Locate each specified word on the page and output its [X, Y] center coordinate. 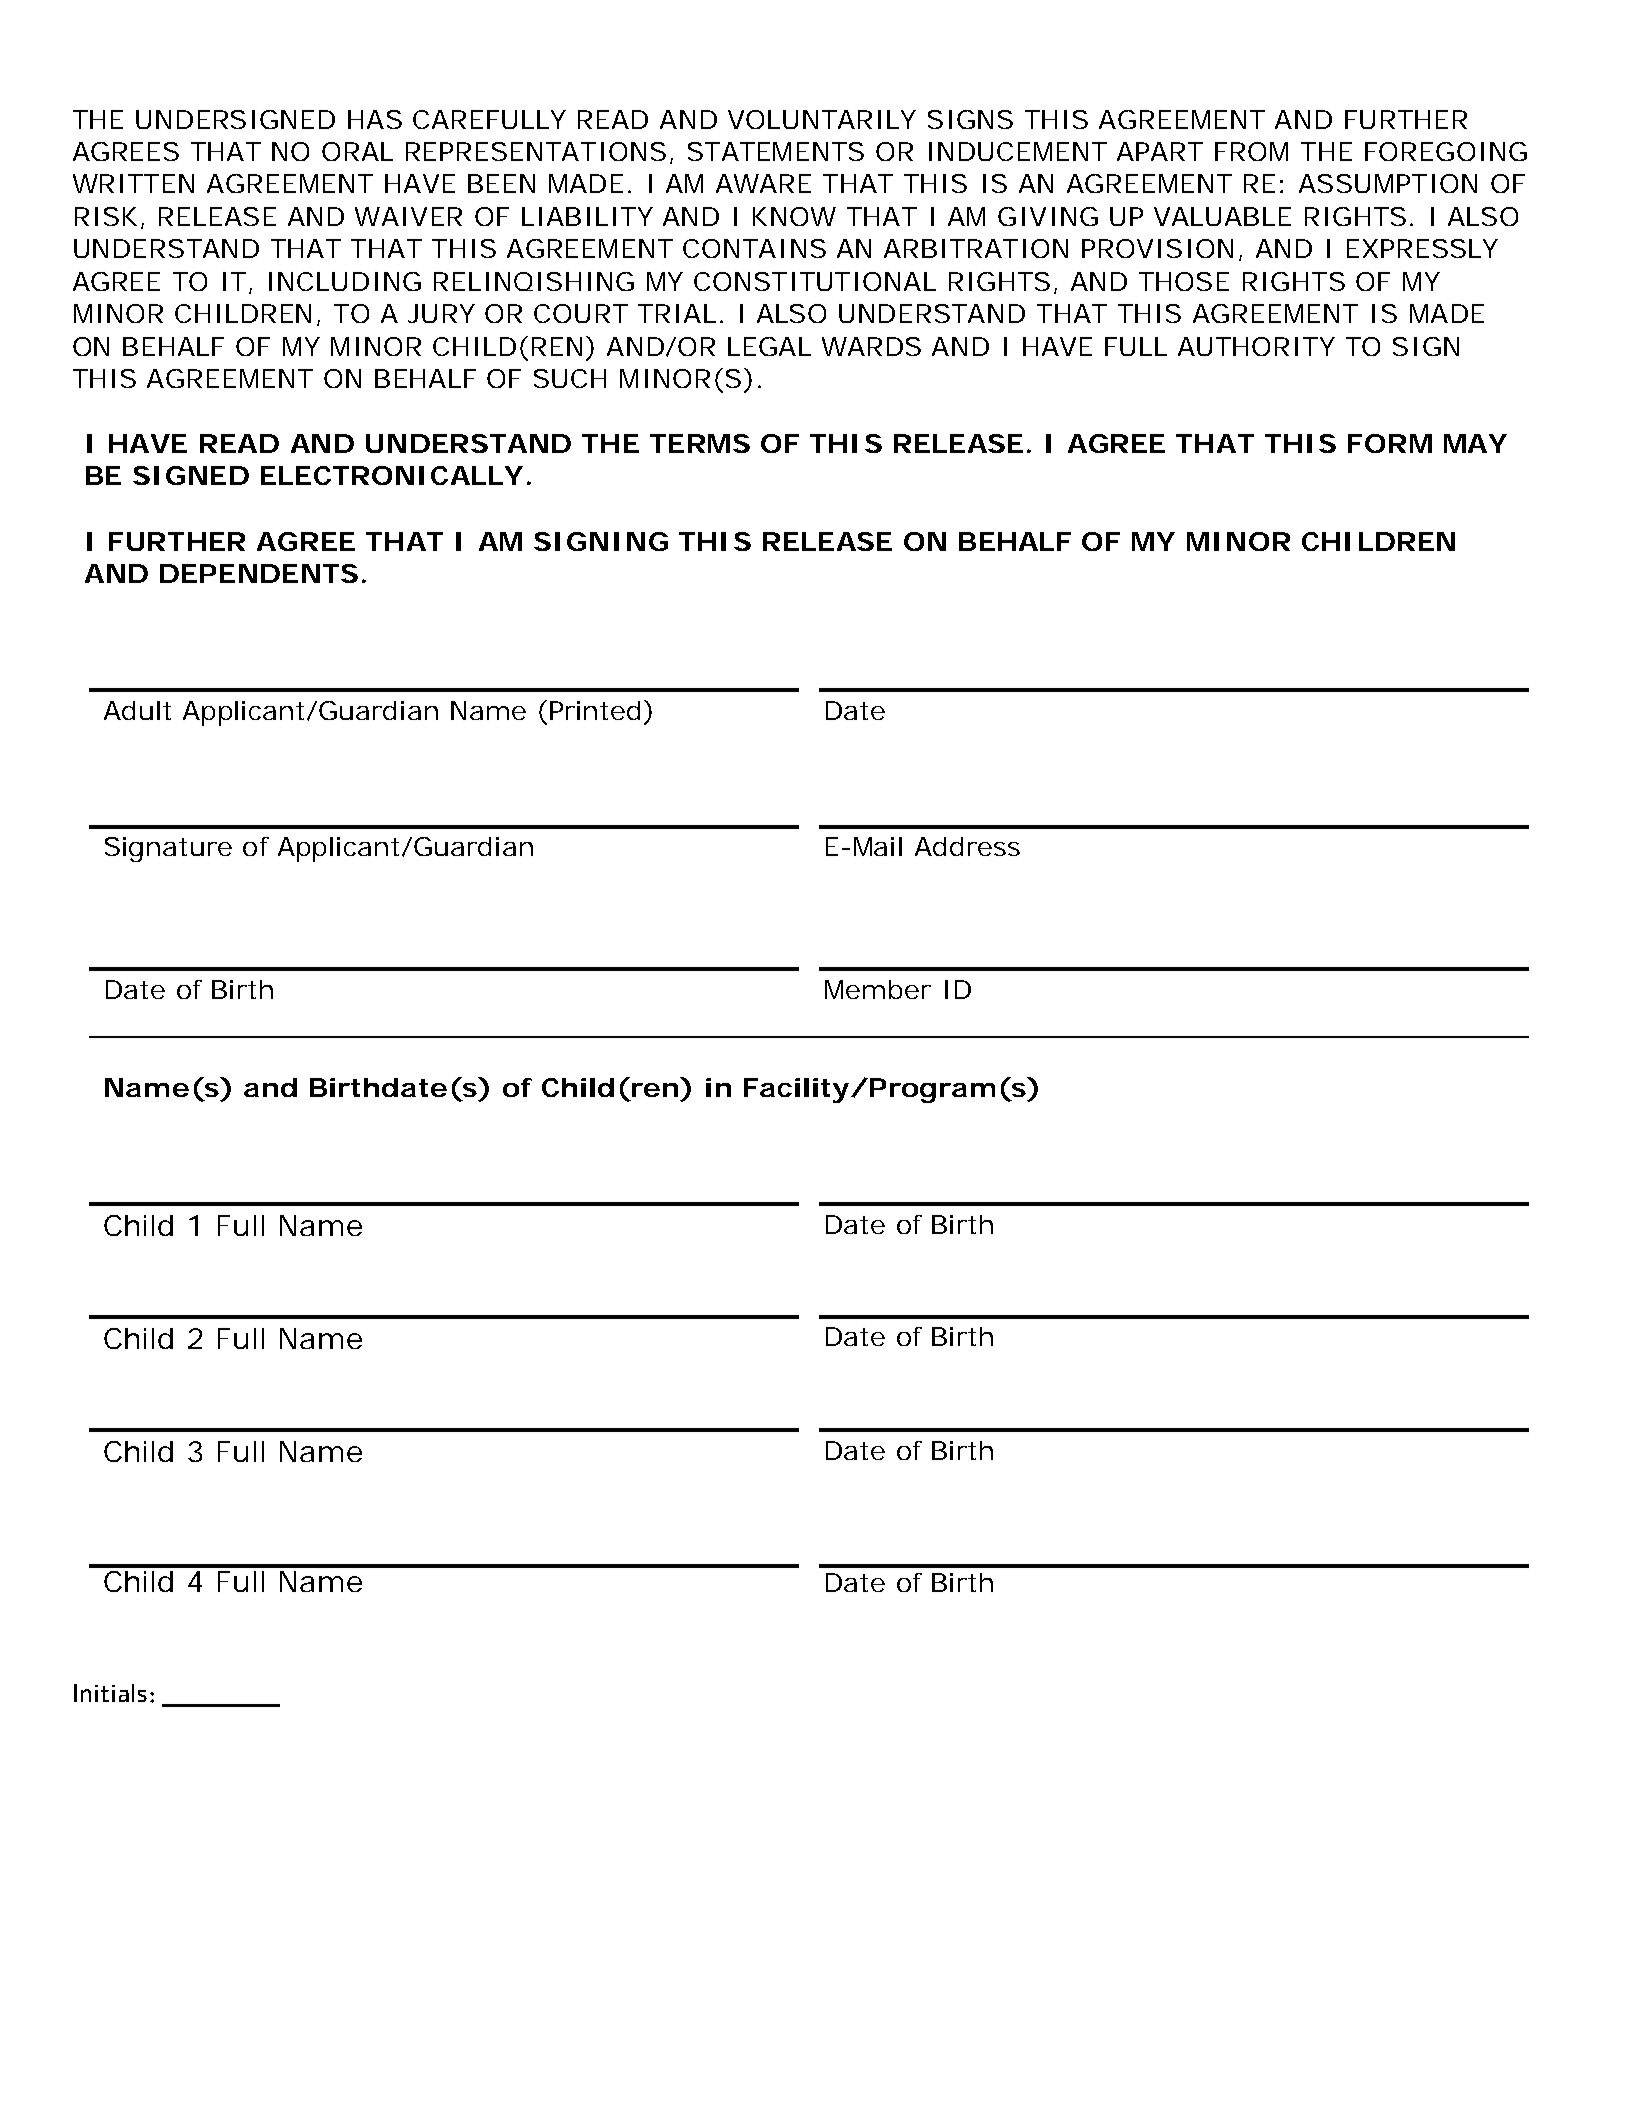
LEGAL [769, 346]
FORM [1390, 443]
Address [967, 846]
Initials [110, 1693]
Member [878, 989]
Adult [137, 710]
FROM [1251, 151]
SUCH [570, 378]
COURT [580, 313]
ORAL [357, 151]
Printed [595, 710]
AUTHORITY [1256, 346]
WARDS [871, 346]
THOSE [1184, 281]
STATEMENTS [776, 151]
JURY [441, 313]
